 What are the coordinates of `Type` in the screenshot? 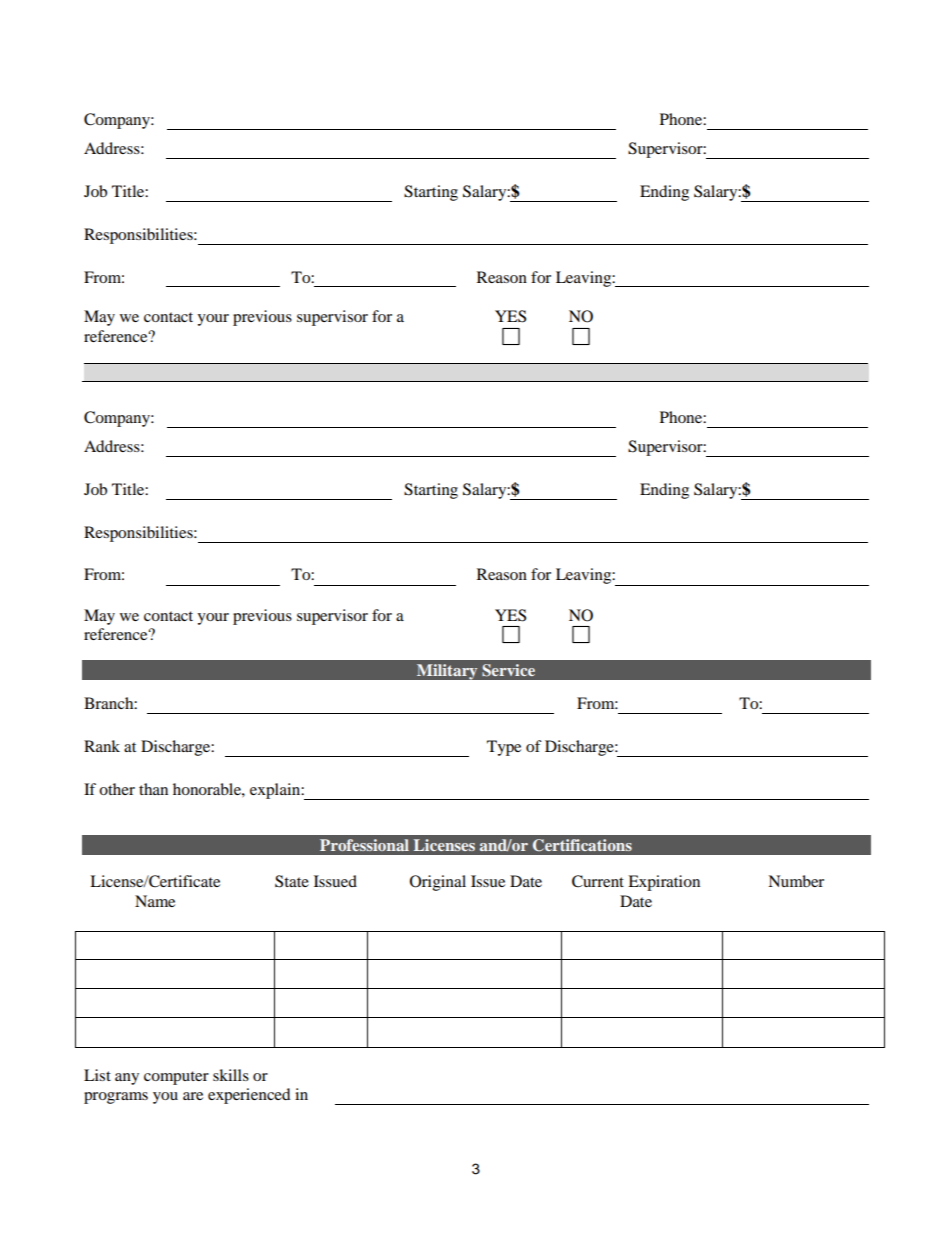 It's located at (504, 748).
